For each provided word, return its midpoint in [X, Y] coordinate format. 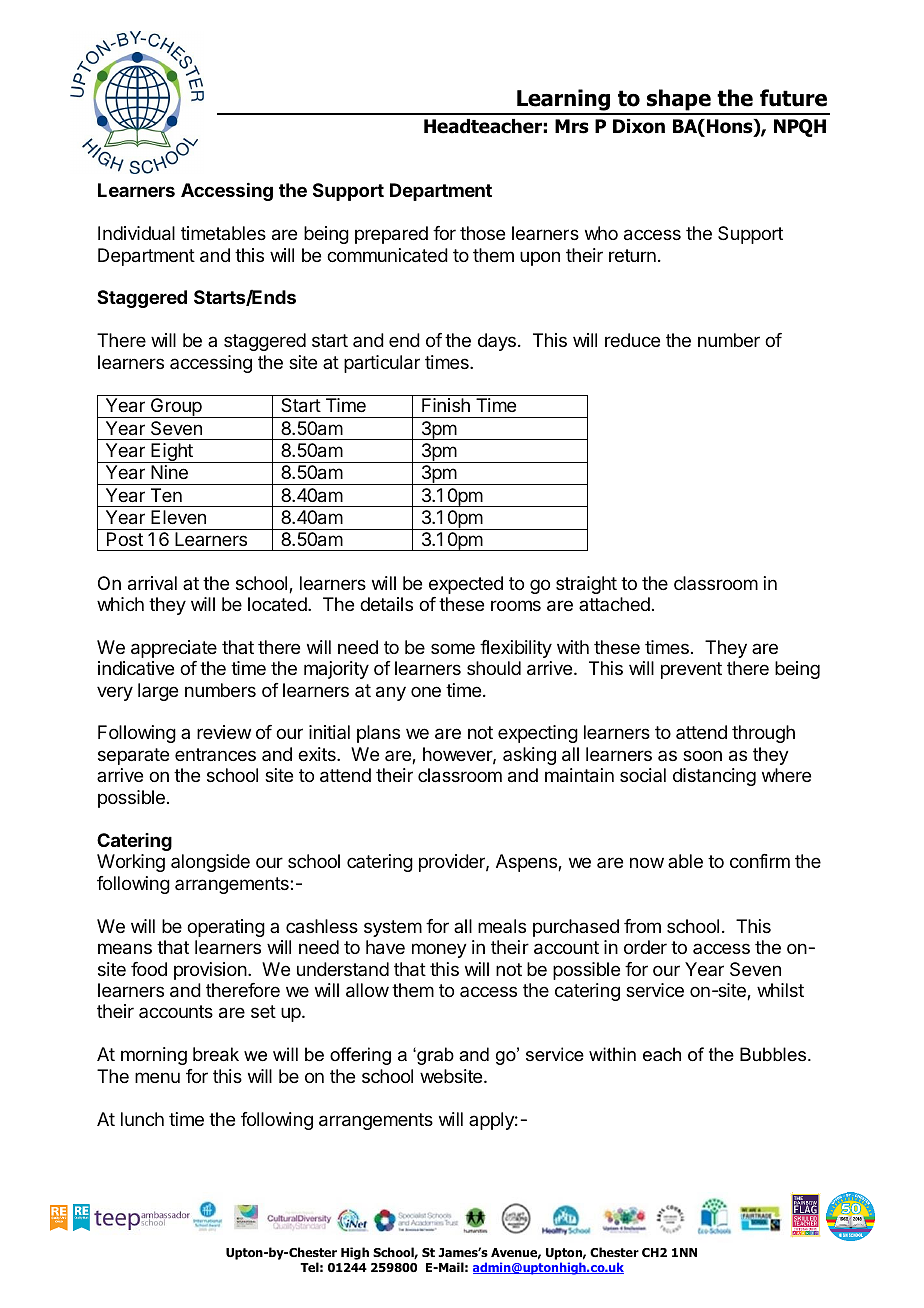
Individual [136, 233]
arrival [152, 583]
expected [466, 585]
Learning [563, 101]
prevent [691, 670]
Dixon [639, 126]
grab [434, 1056]
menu [157, 1077]
